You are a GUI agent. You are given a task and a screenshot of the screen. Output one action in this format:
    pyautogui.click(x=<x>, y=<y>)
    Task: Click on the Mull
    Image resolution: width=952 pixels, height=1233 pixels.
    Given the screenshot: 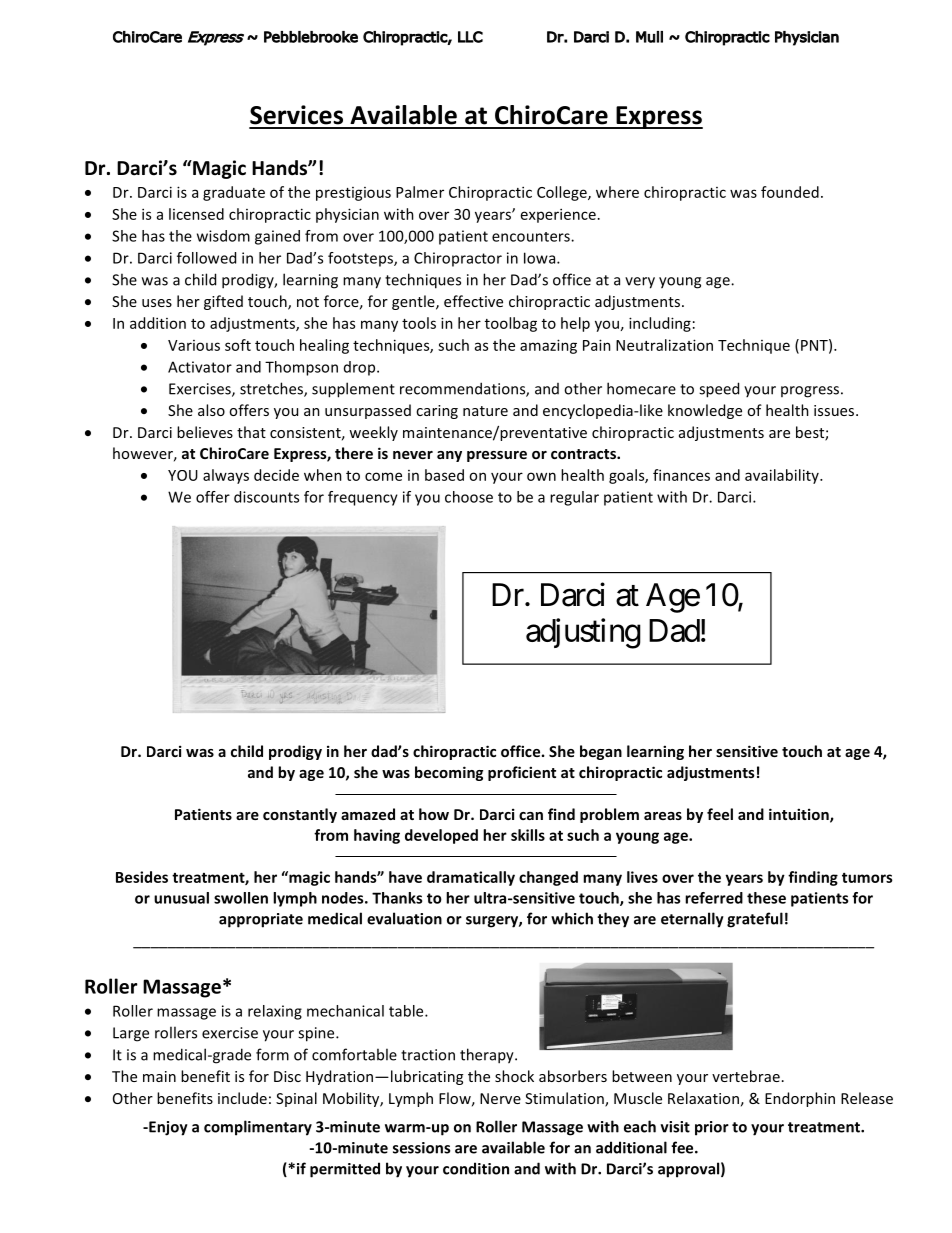 What is the action you would take?
    pyautogui.click(x=649, y=37)
